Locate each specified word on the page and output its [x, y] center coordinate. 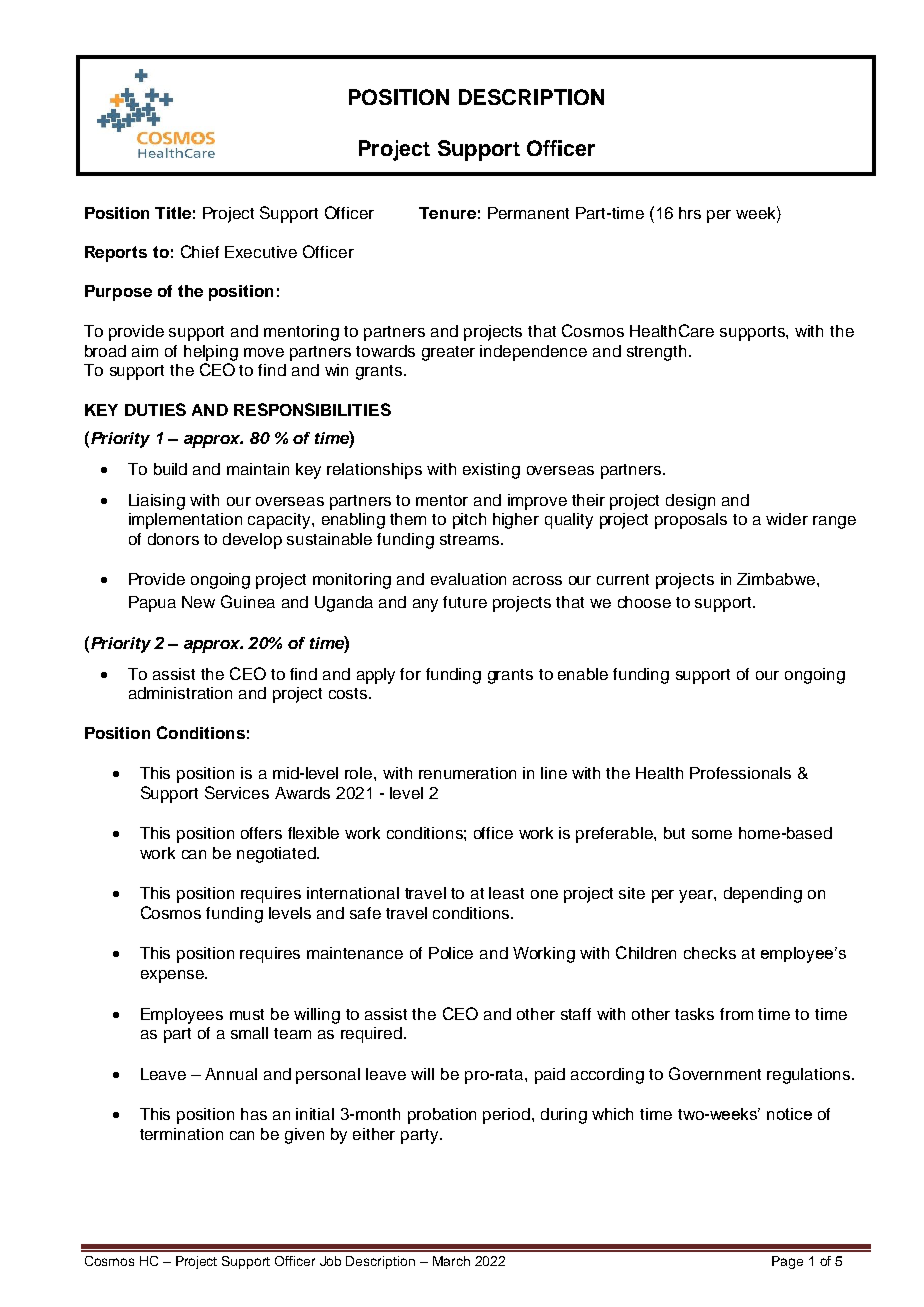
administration [180, 693]
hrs [690, 213]
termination [181, 1134]
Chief [200, 251]
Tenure [447, 213]
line [554, 773]
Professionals [740, 773]
